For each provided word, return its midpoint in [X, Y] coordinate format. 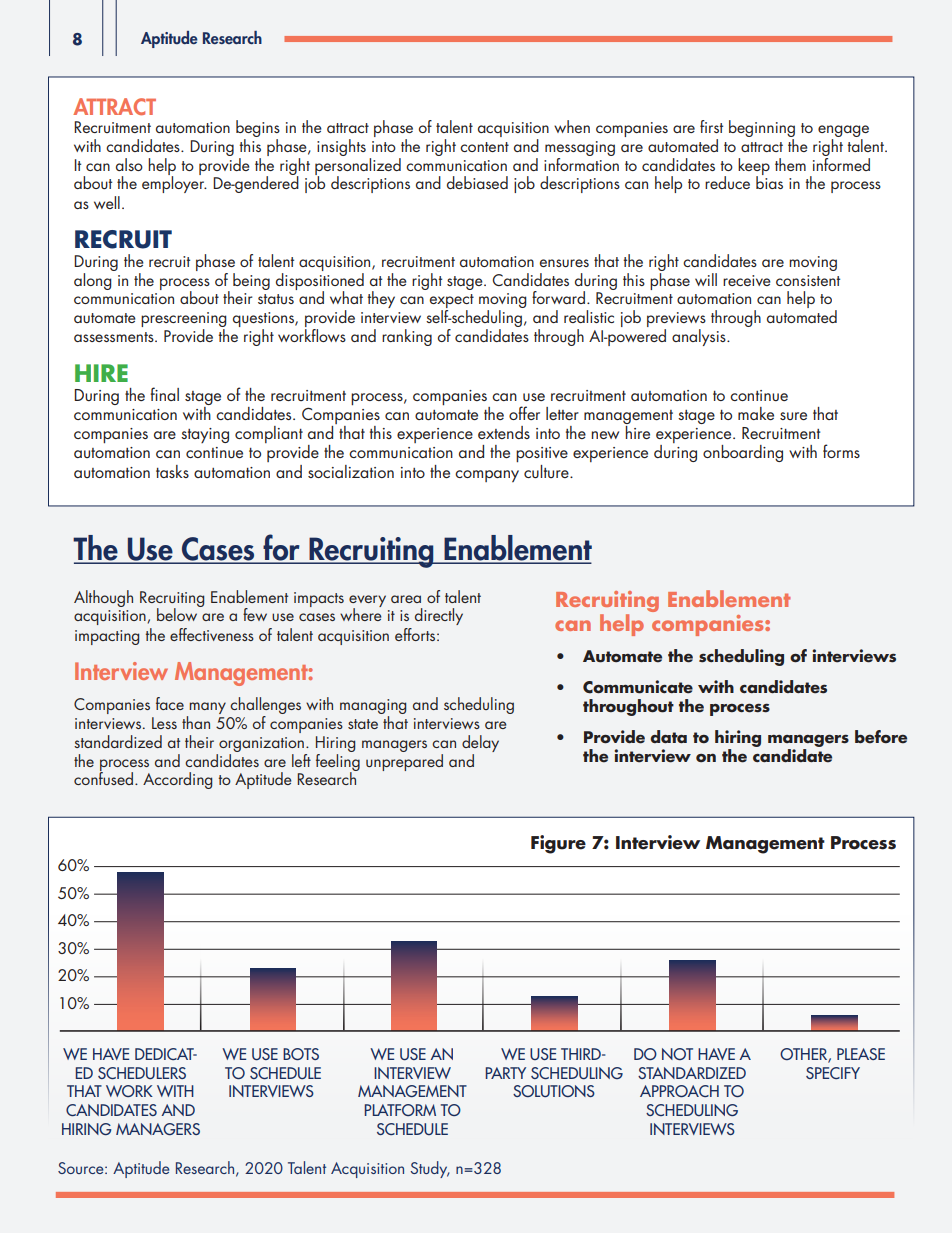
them [790, 164]
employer [174, 183]
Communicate [638, 687]
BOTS [301, 1054]
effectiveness [212, 634]
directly [439, 616]
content [484, 147]
